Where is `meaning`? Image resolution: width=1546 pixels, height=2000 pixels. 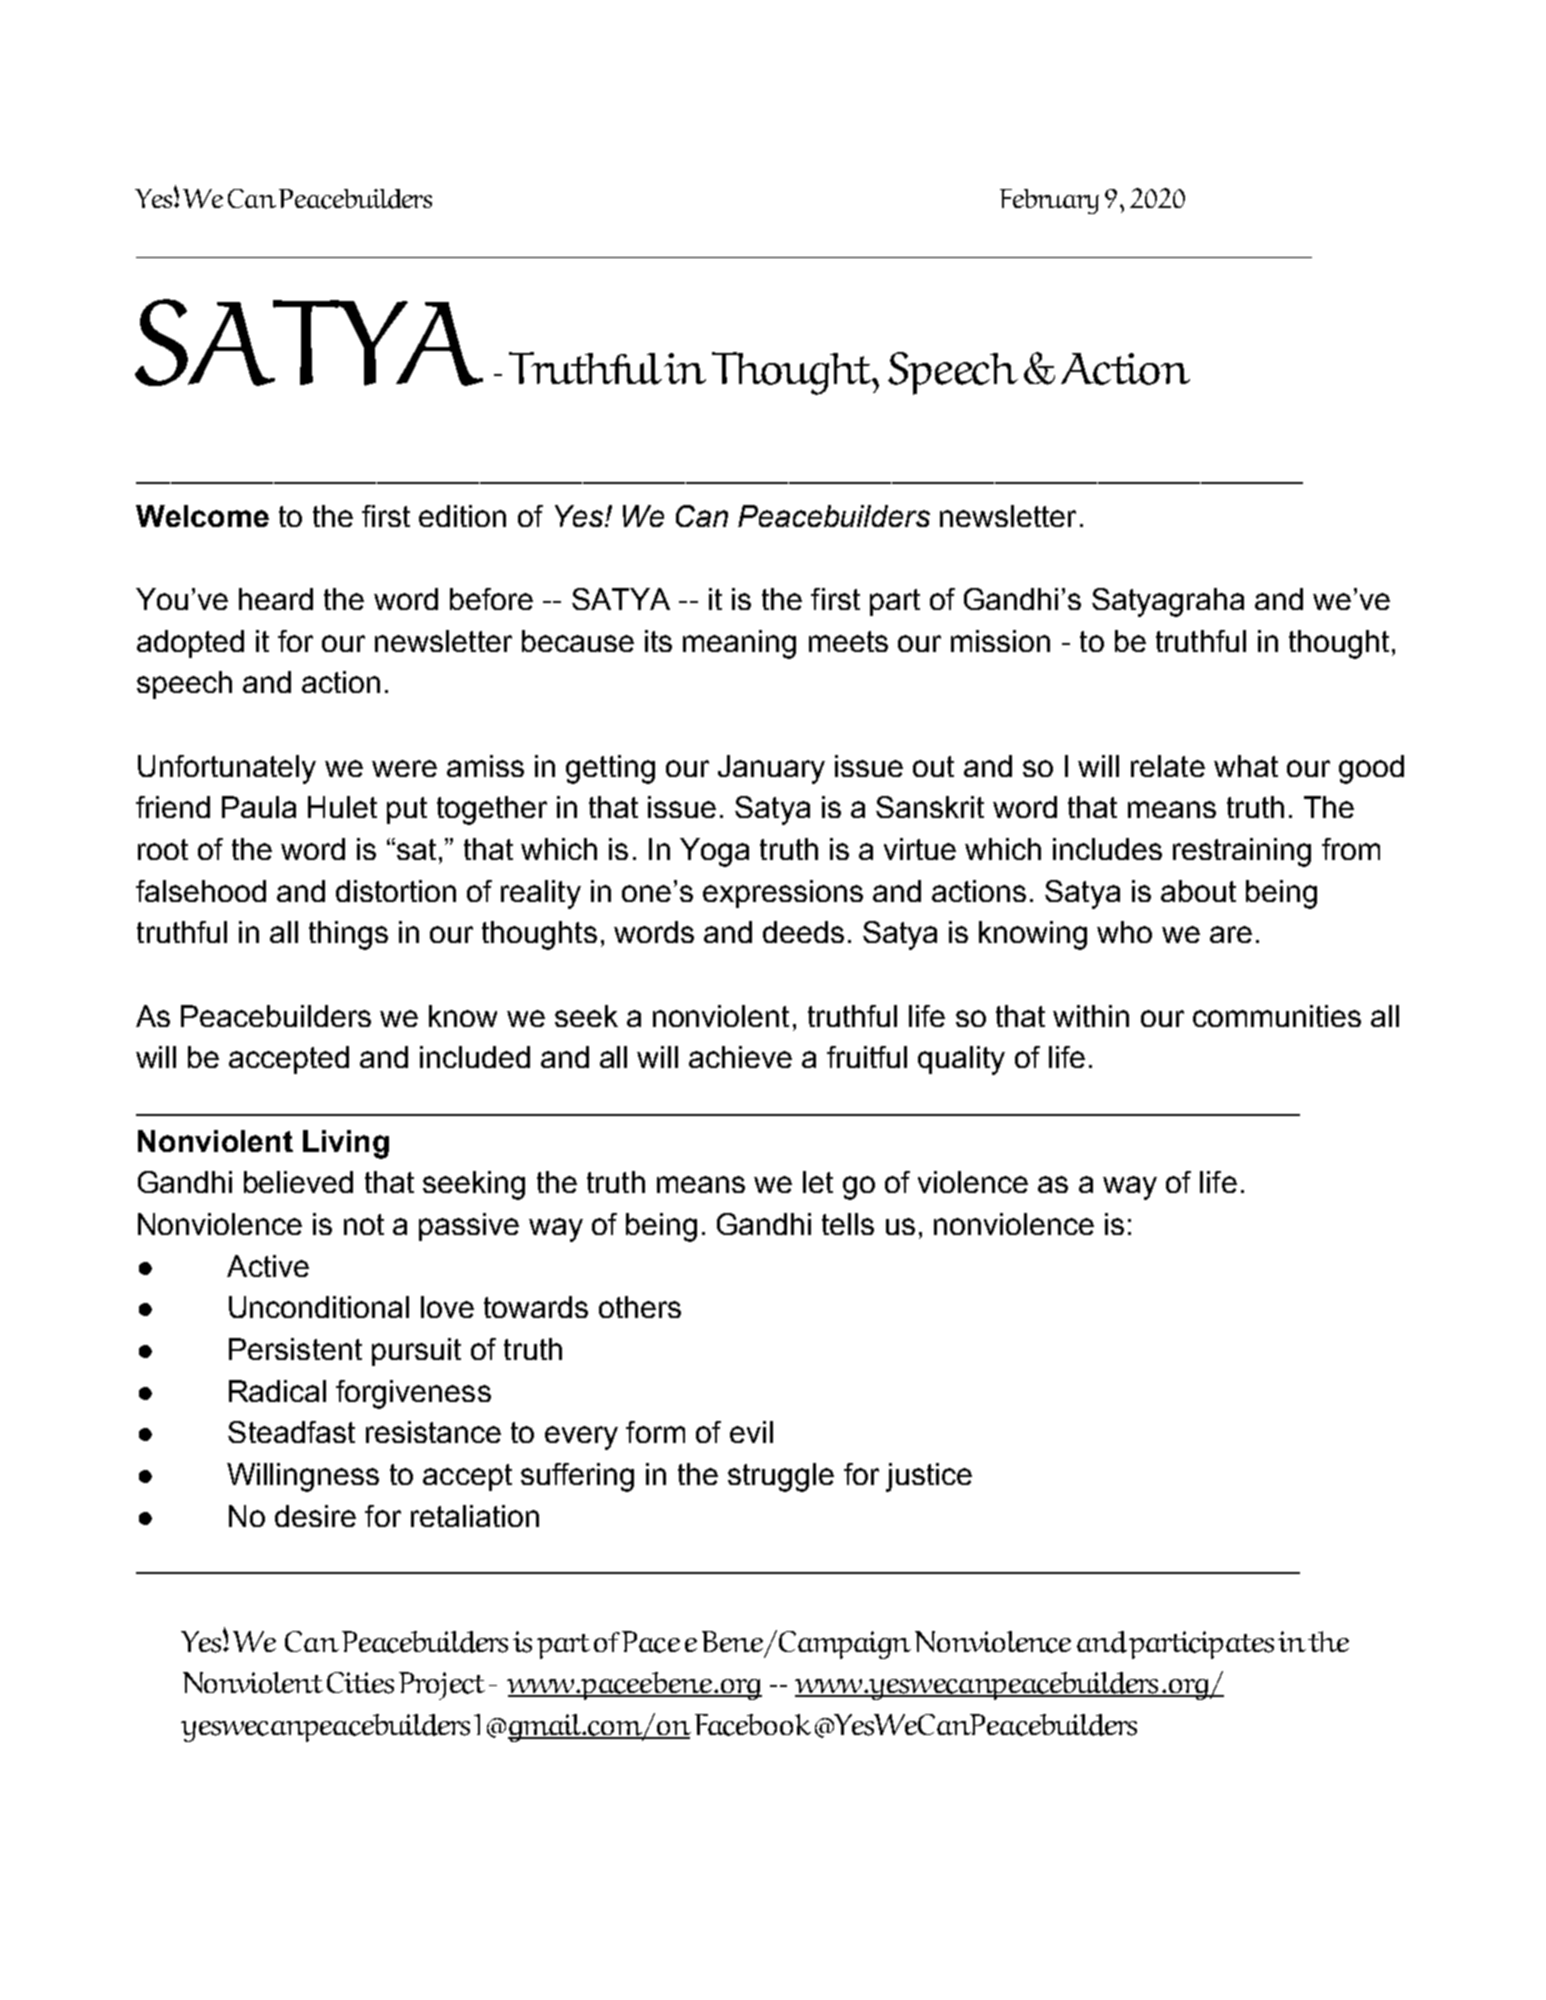
meaning is located at coordinates (739, 644).
